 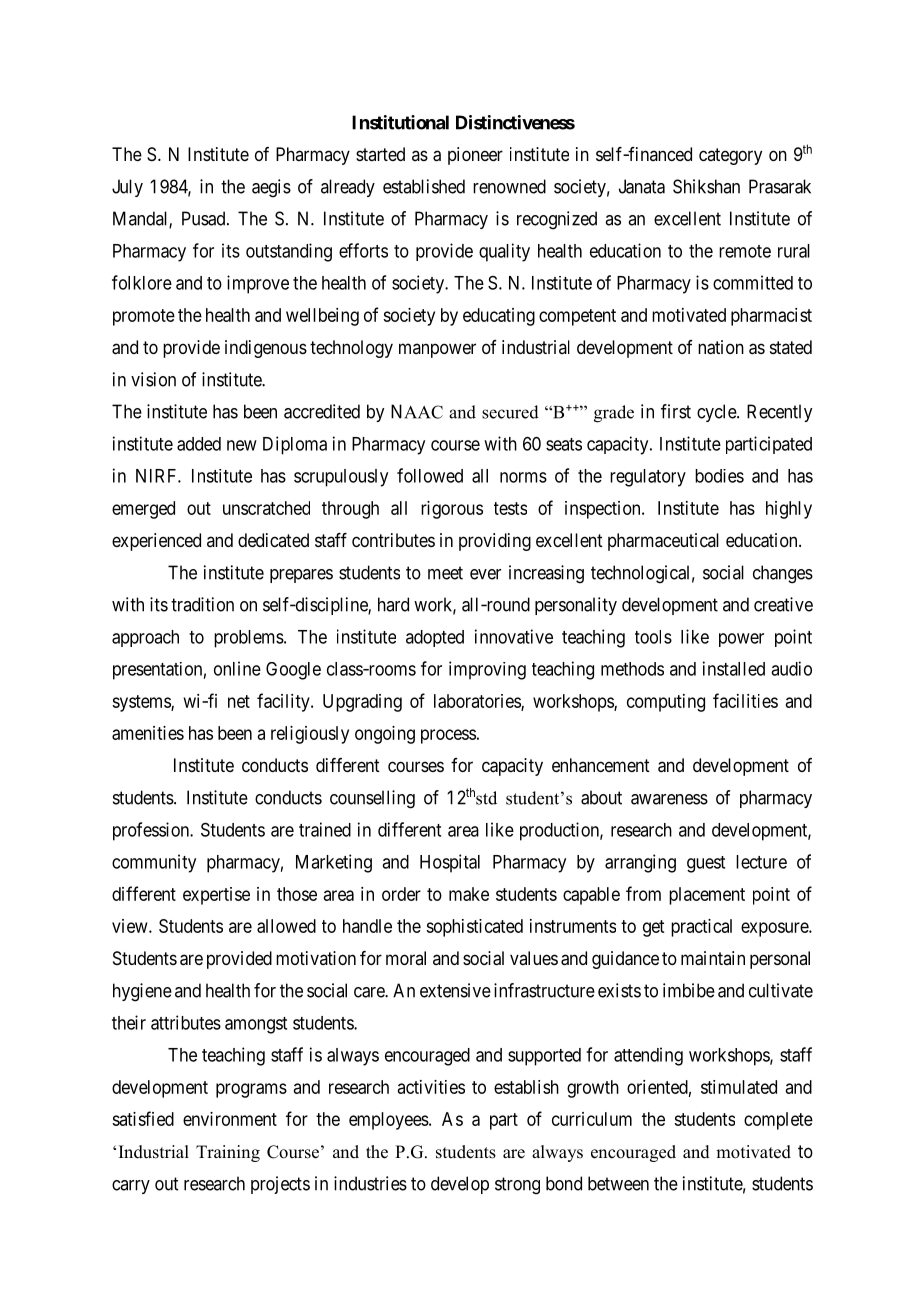 I want to click on placement, so click(x=707, y=896).
